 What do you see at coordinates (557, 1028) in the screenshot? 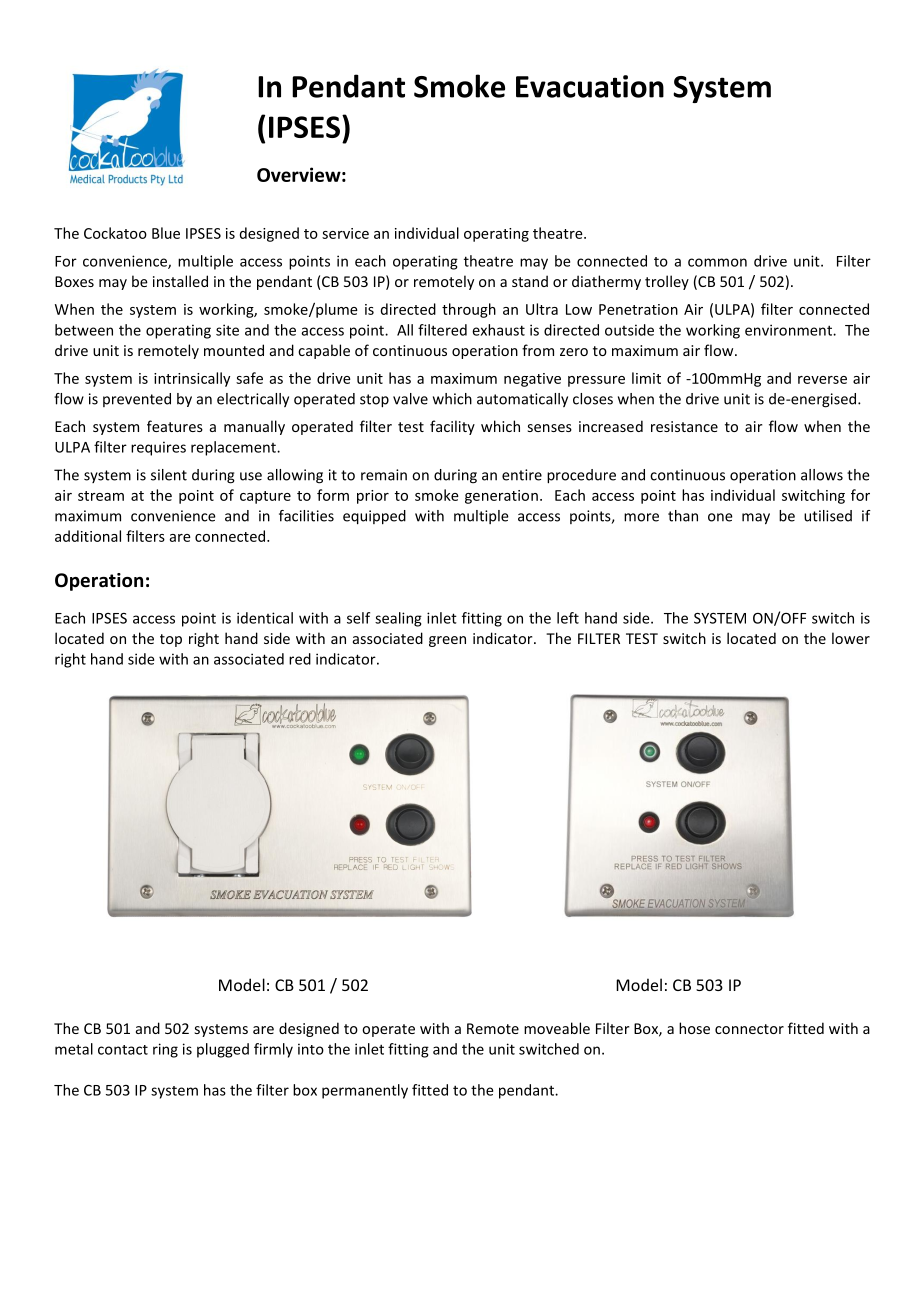
I see `moveable` at bounding box center [557, 1028].
